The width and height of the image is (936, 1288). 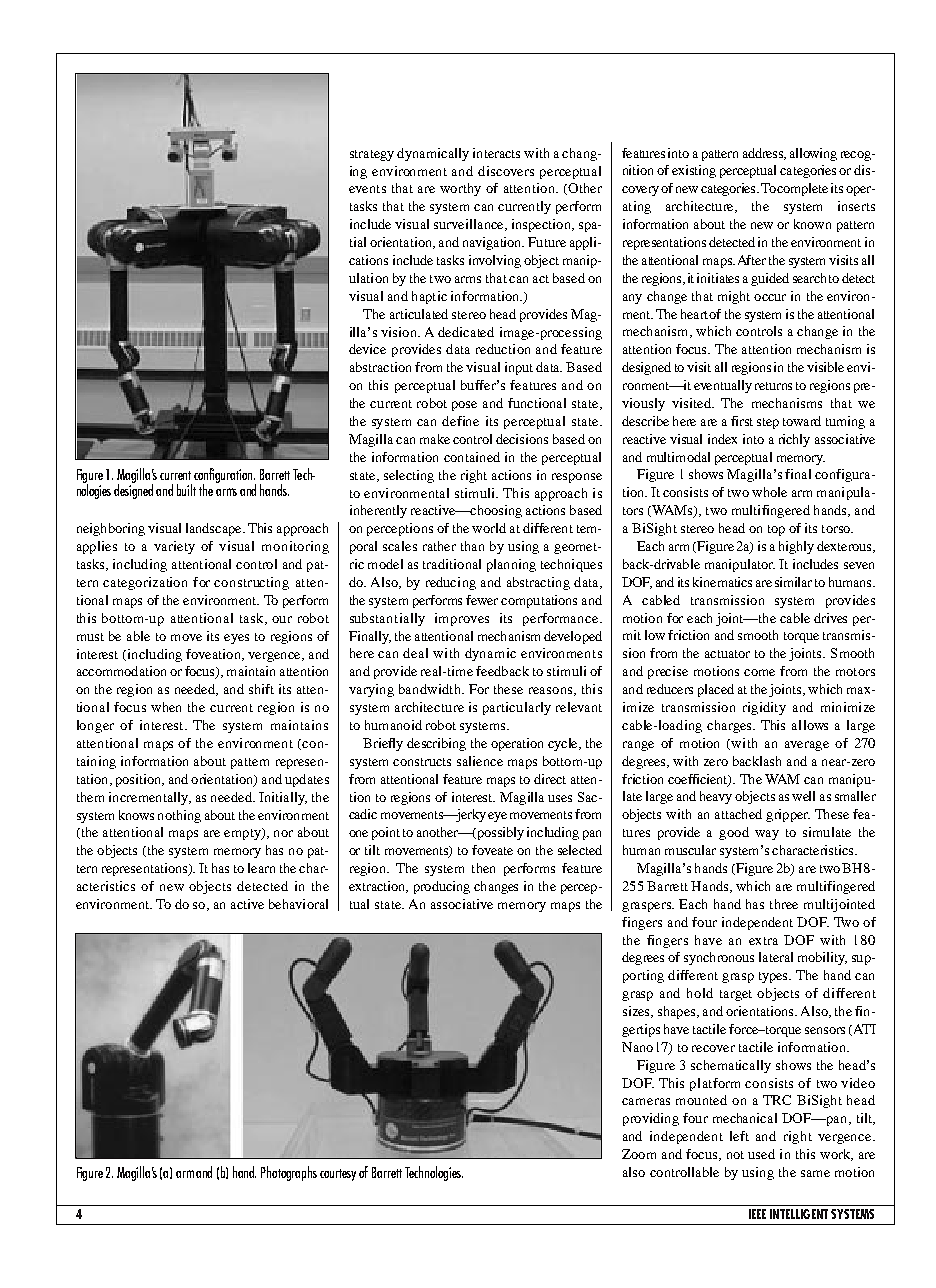 What do you see at coordinates (736, 995) in the image?
I see `target` at bounding box center [736, 995].
